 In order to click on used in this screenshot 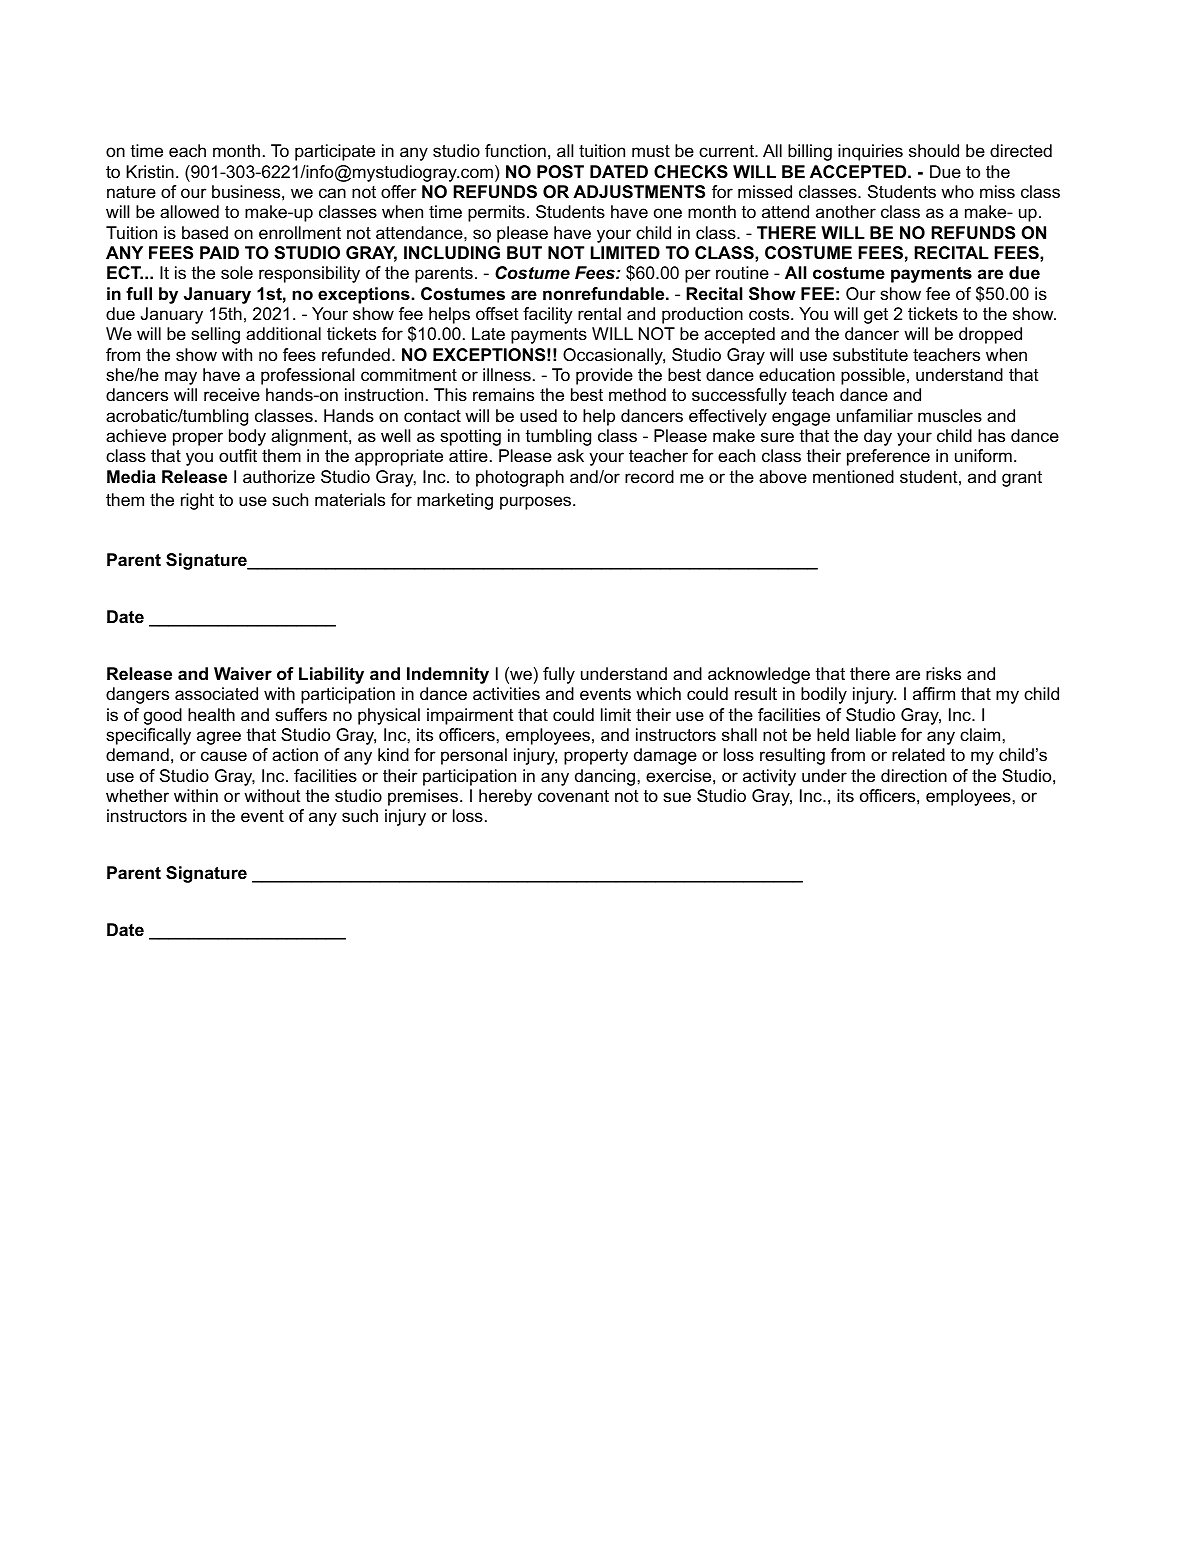, I will do `click(538, 415)`.
